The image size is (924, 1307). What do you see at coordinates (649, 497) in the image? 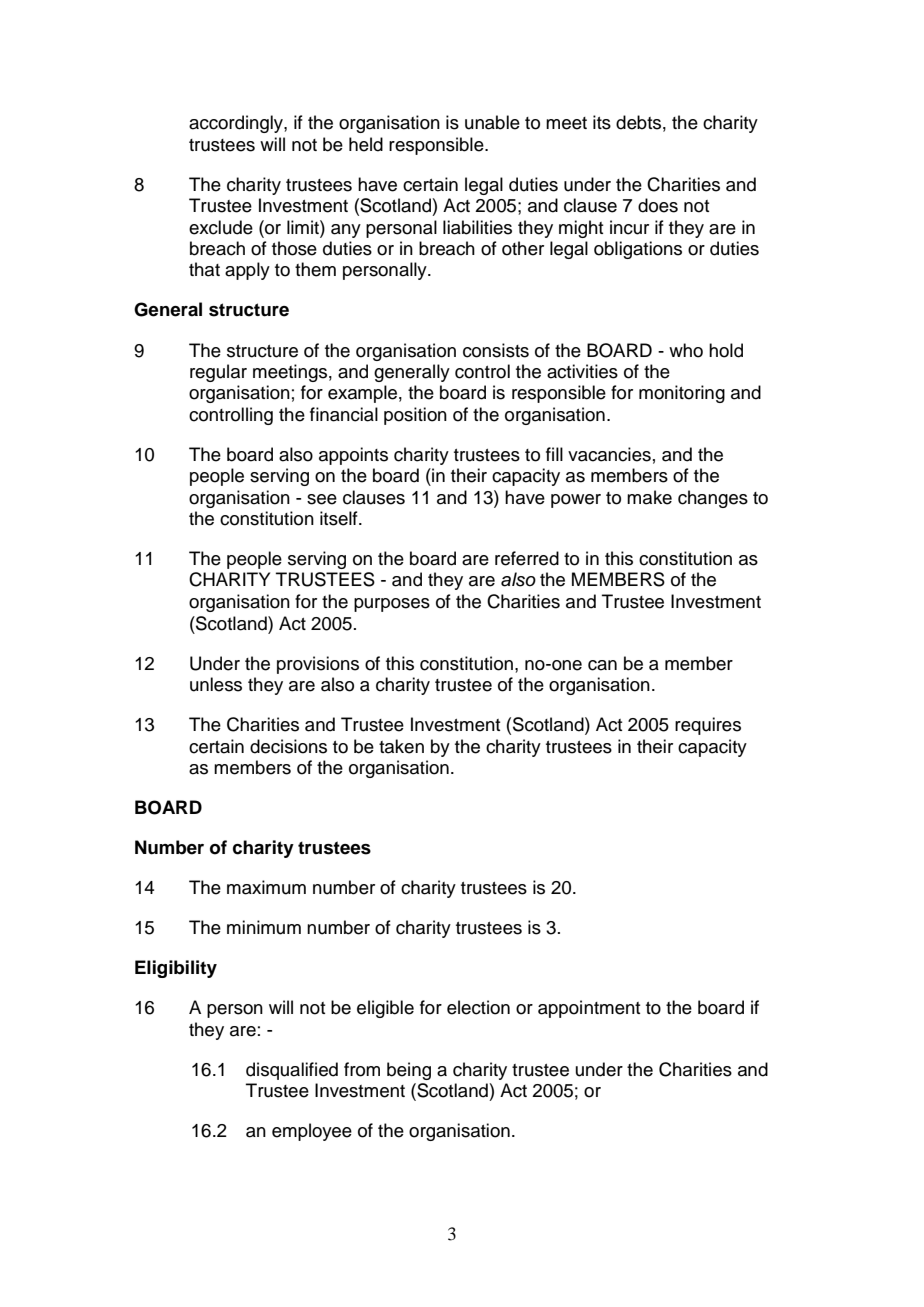
I see `make` at bounding box center [649, 497].
